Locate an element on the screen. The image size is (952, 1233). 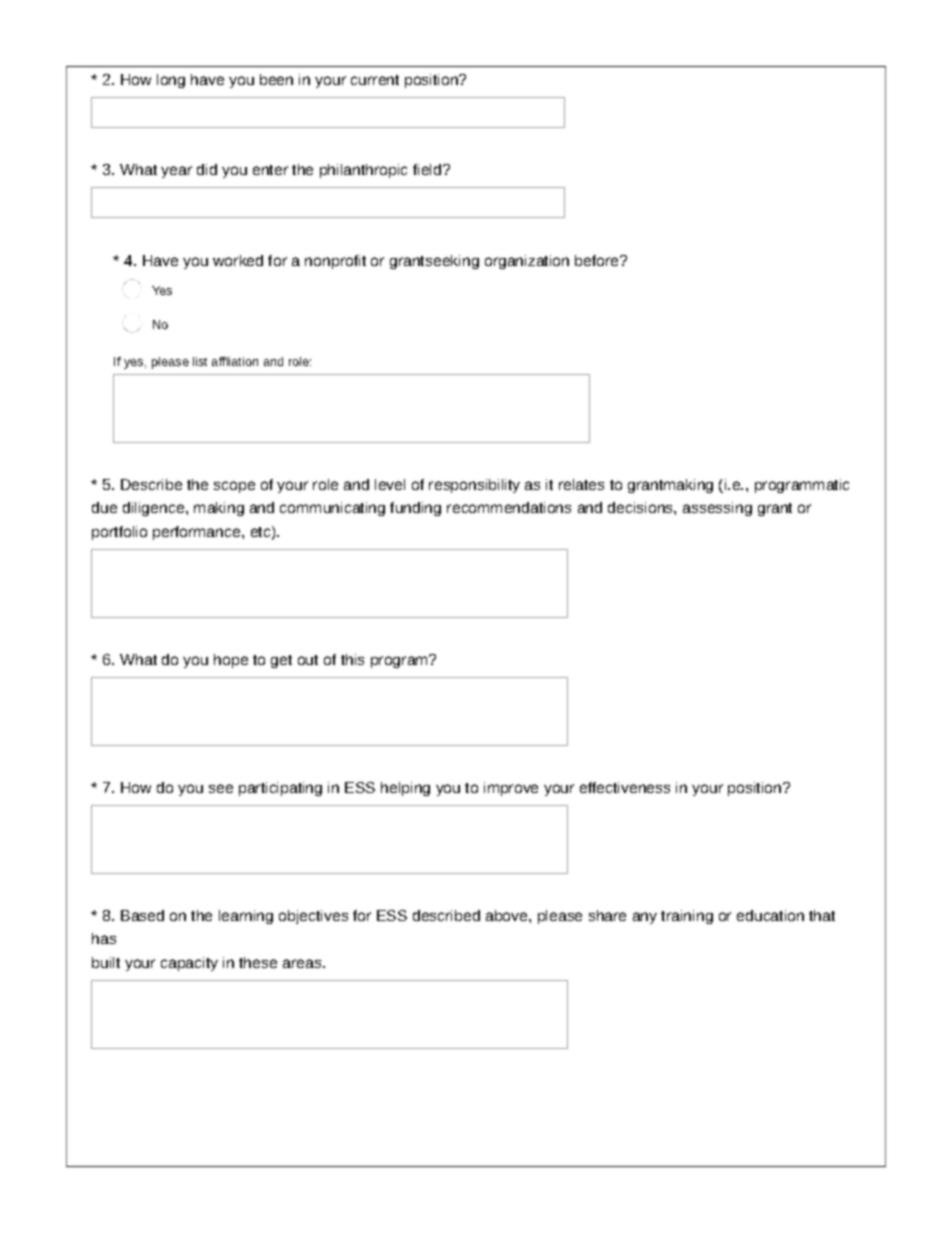
education is located at coordinates (770, 915).
